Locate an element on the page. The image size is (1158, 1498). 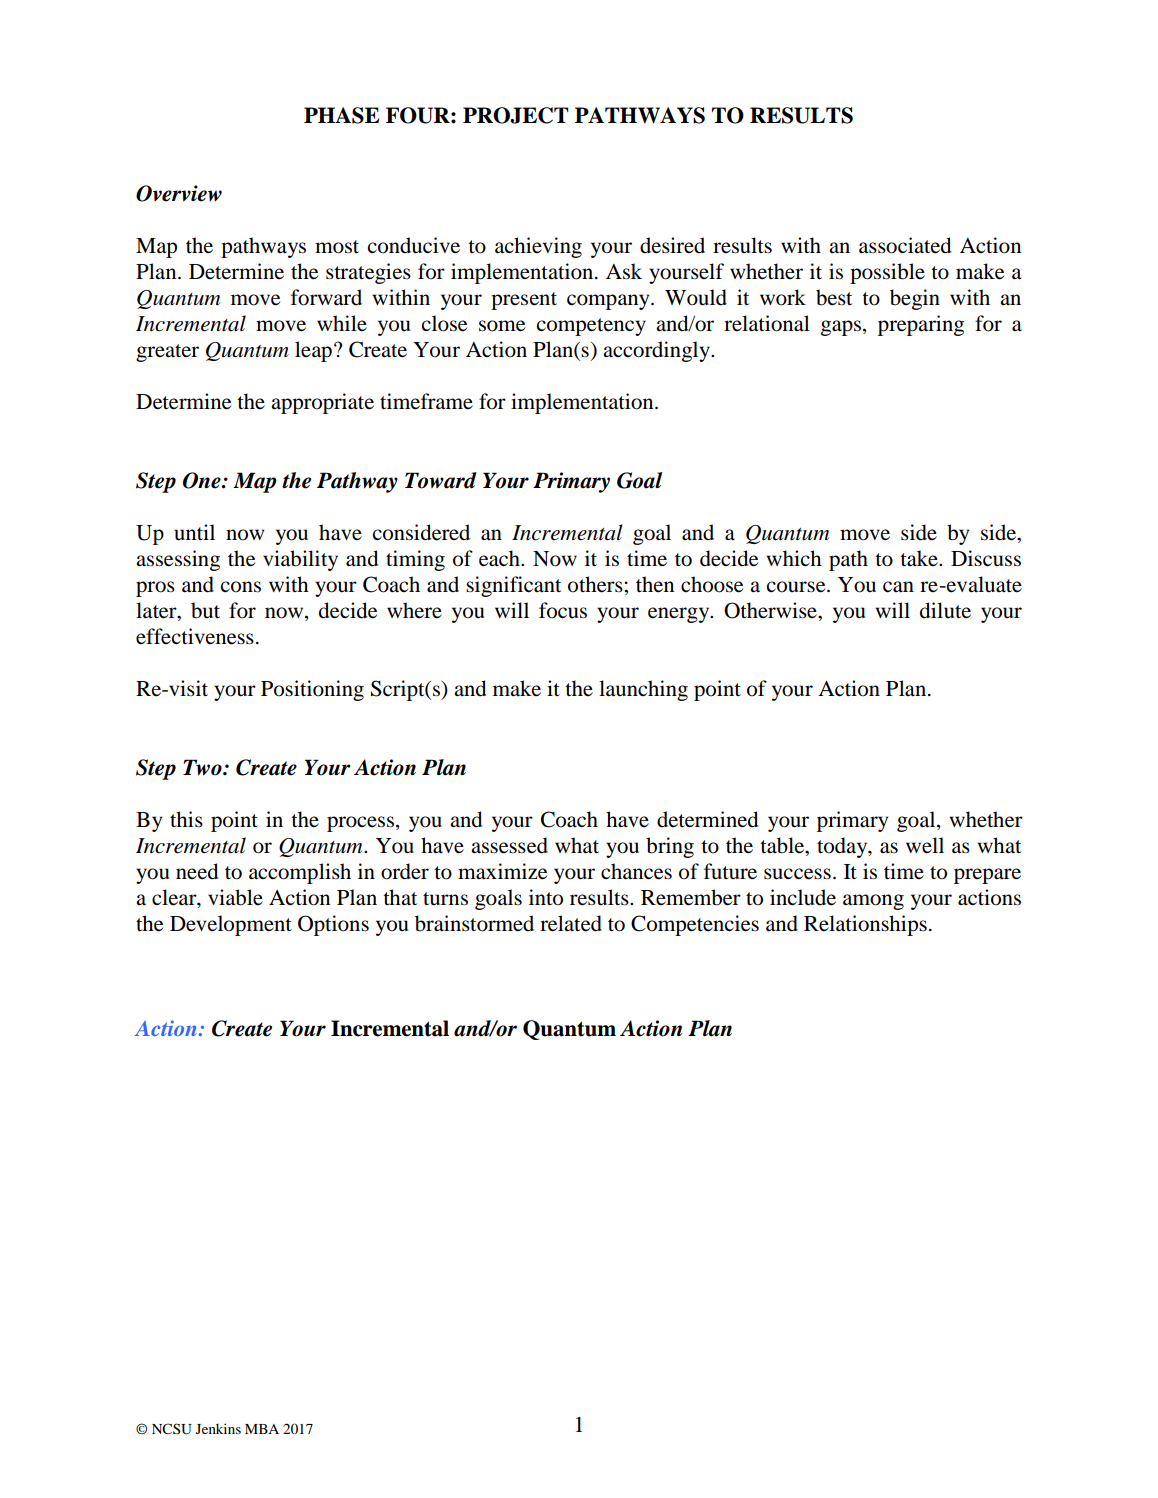
One is located at coordinates (203, 480).
